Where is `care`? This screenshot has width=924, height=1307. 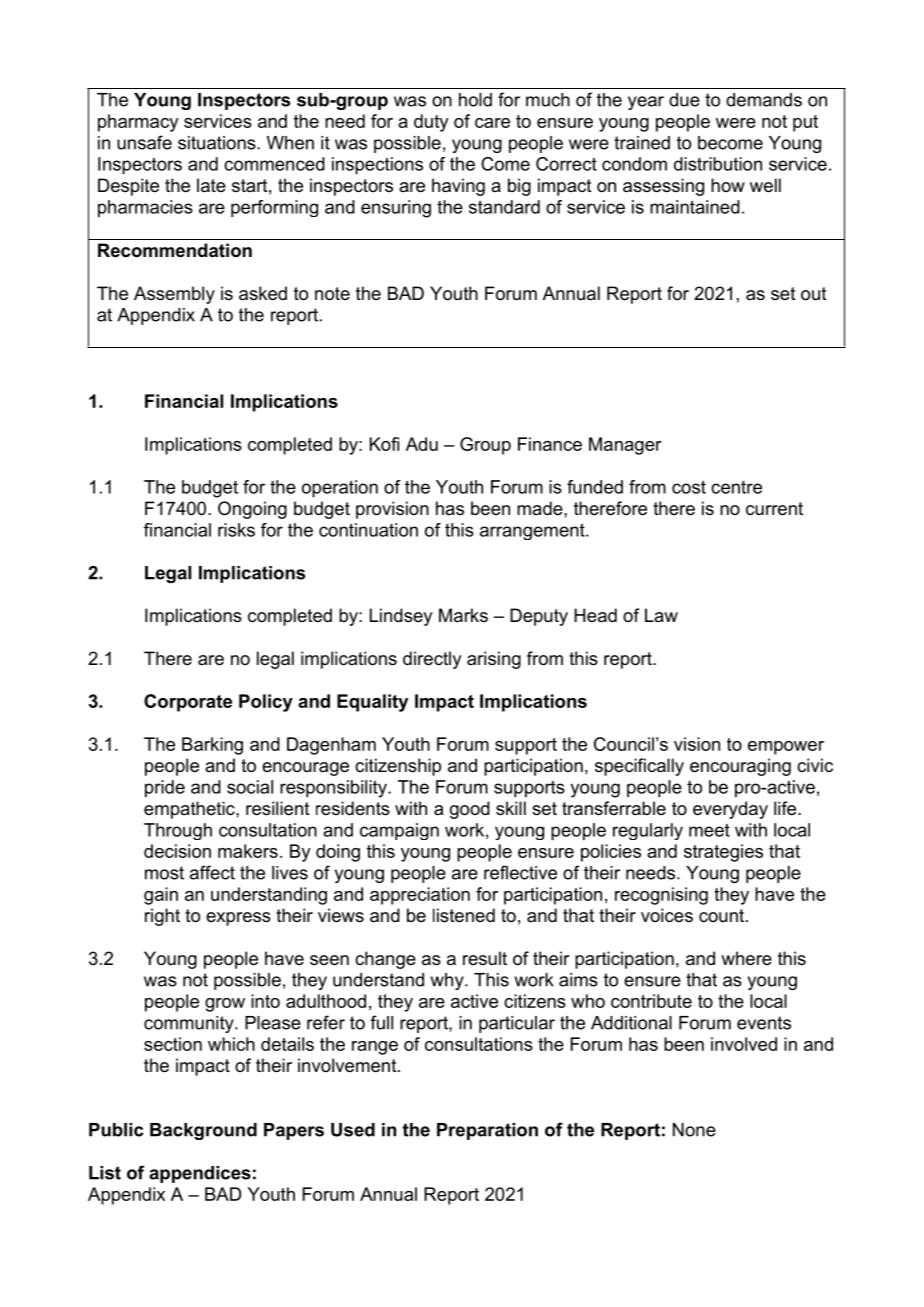
care is located at coordinates (492, 123).
